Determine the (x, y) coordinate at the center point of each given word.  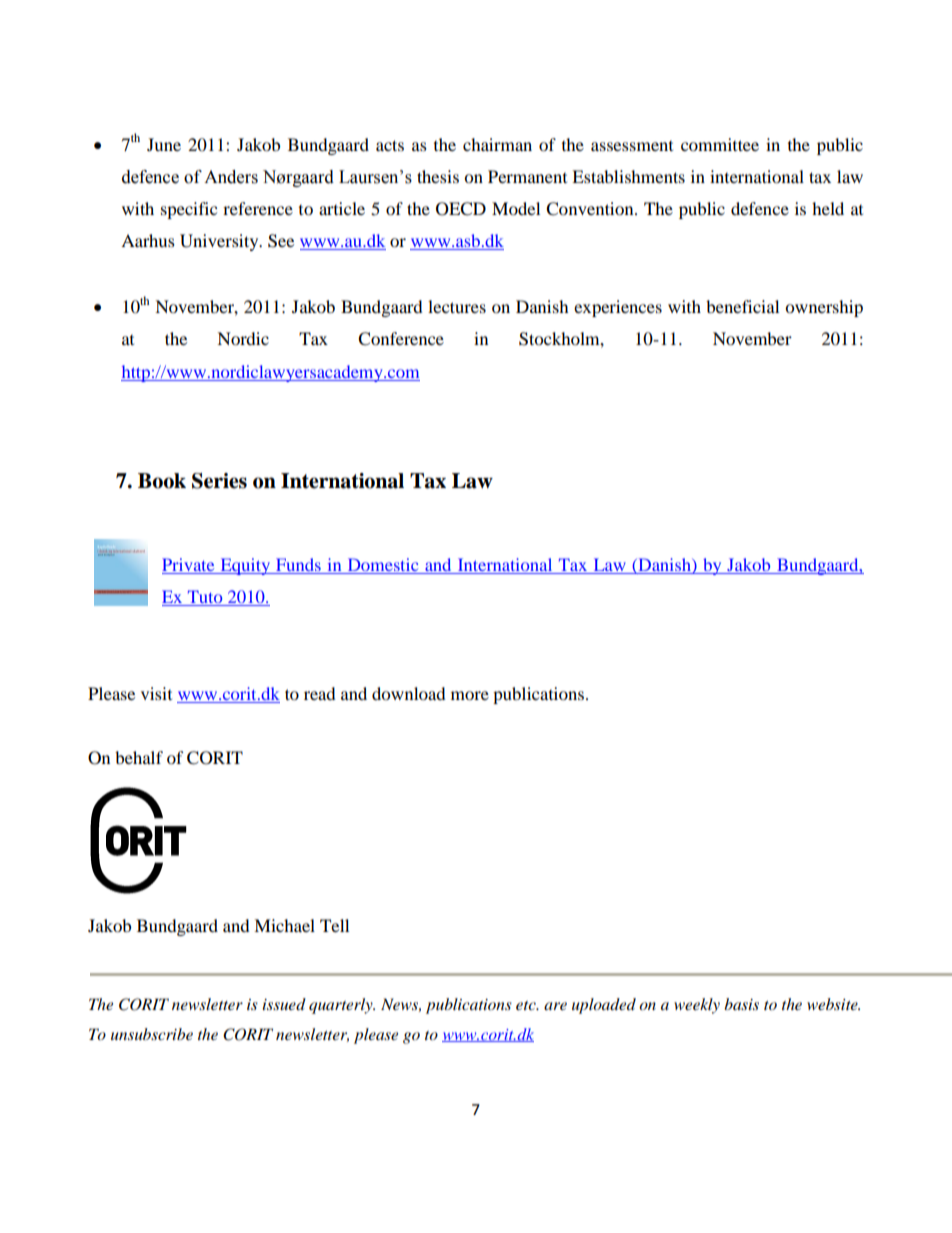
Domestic (383, 566)
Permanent (527, 176)
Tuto (205, 598)
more (470, 695)
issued (284, 1004)
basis (741, 1004)
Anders (231, 177)
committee (720, 144)
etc (527, 1005)
